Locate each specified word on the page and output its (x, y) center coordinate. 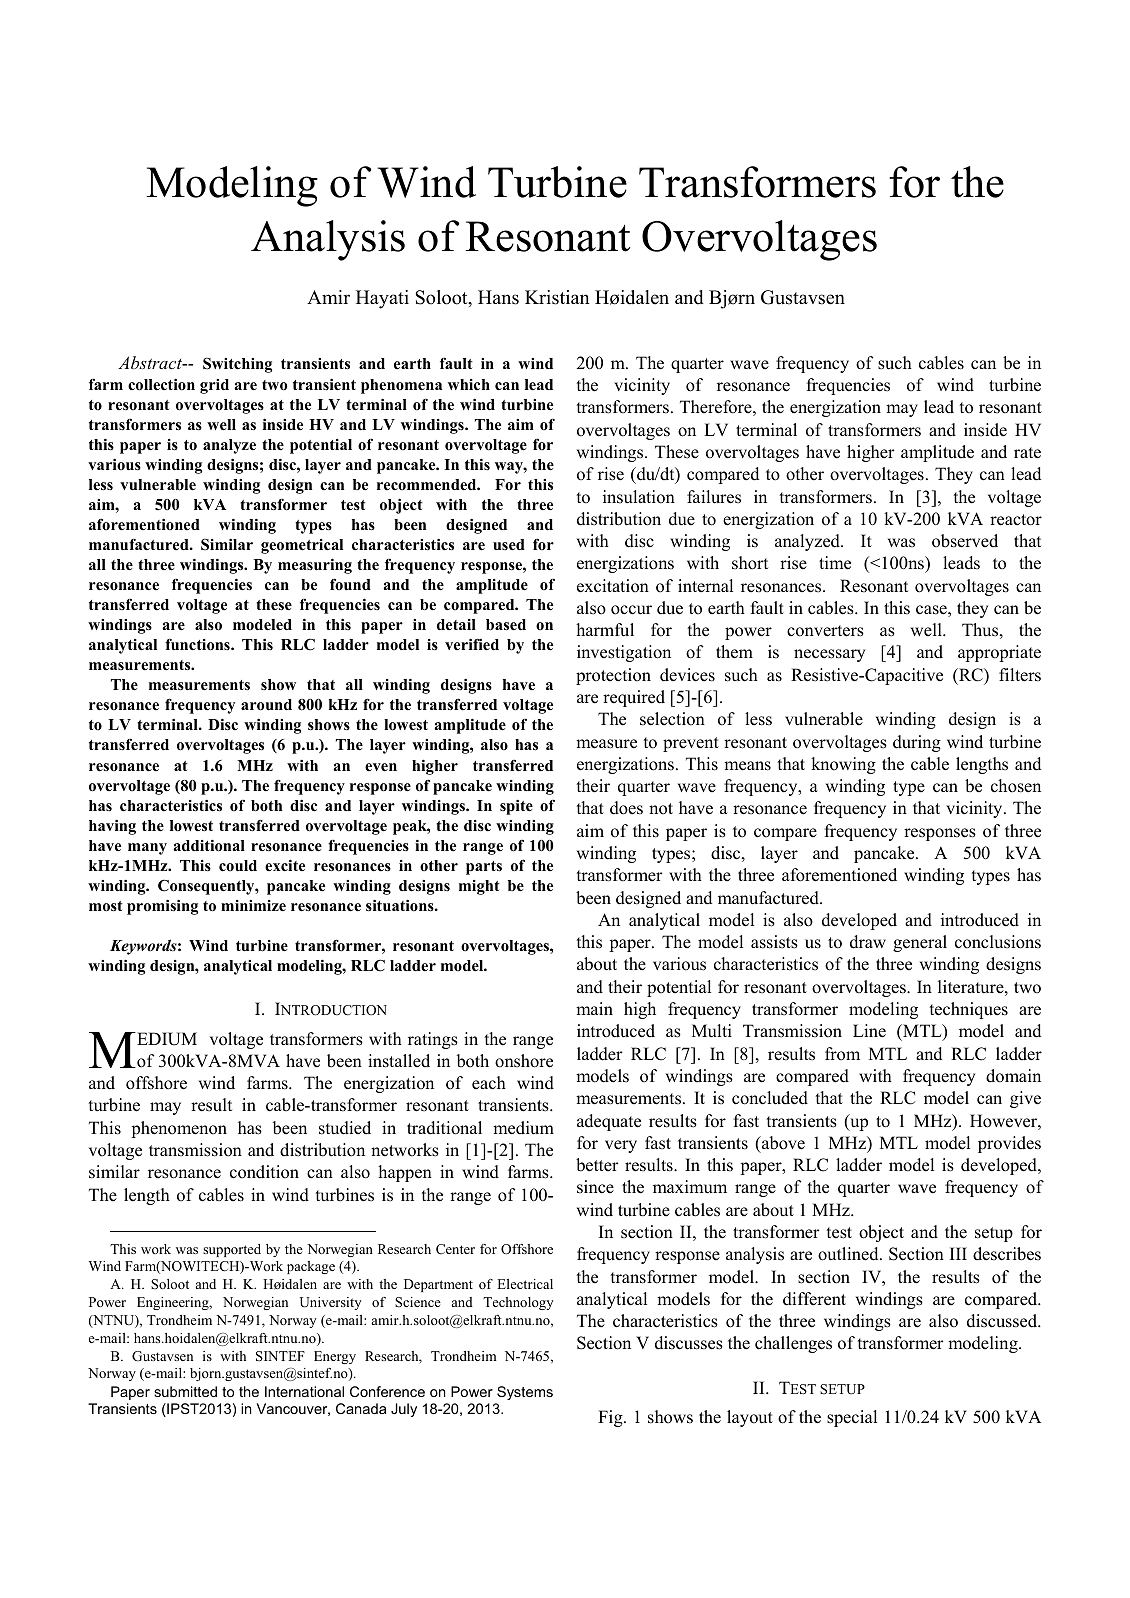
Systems (525, 1393)
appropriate (999, 653)
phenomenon (179, 1129)
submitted (185, 1391)
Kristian (557, 297)
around (266, 705)
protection (613, 676)
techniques (968, 1010)
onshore (524, 1061)
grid (214, 386)
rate (1027, 453)
